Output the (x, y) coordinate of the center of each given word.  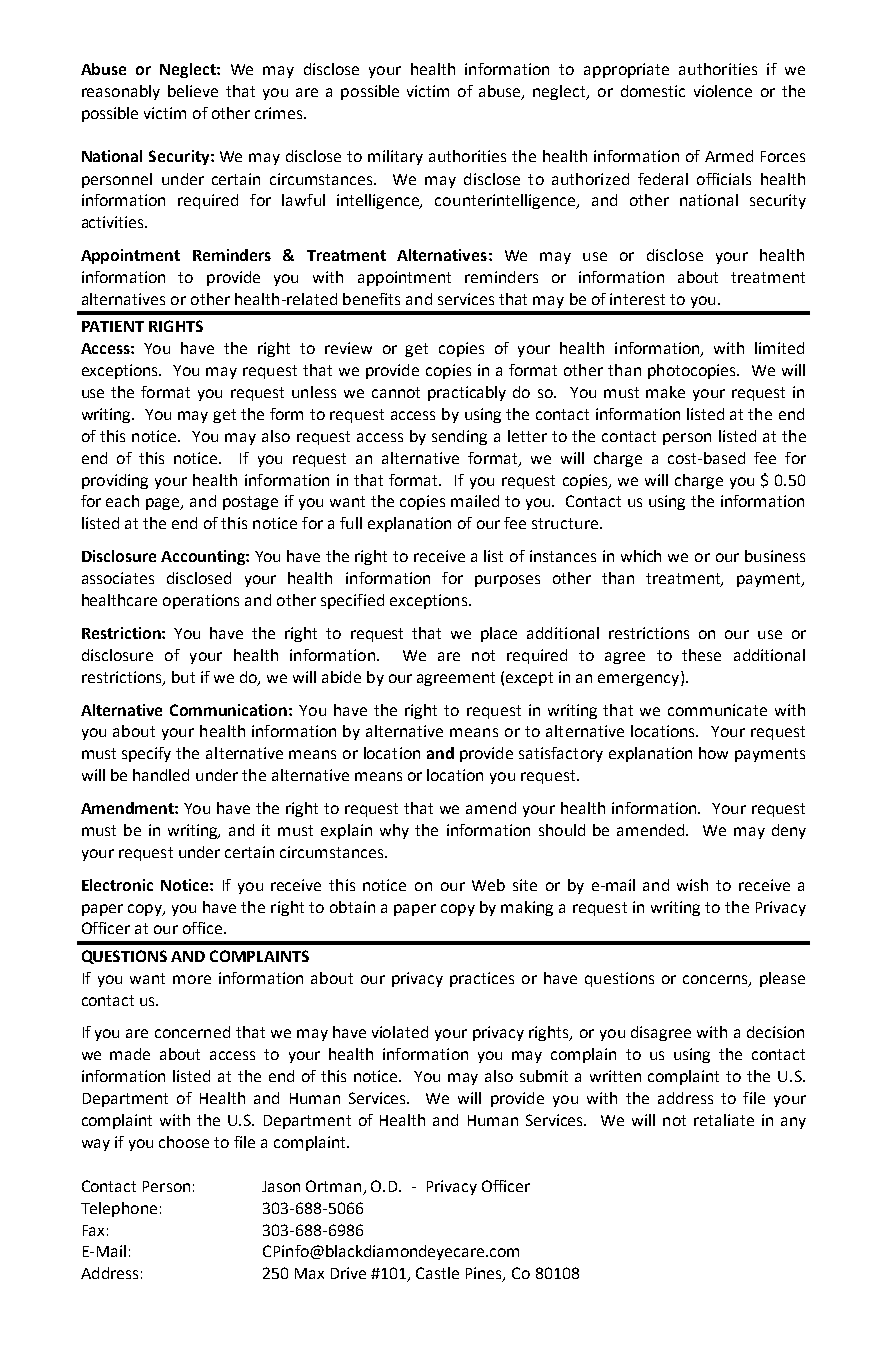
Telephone (119, 1209)
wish (692, 885)
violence (723, 91)
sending (459, 437)
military (395, 157)
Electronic (117, 885)
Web (488, 885)
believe (193, 91)
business (775, 556)
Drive (348, 1273)
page (164, 504)
